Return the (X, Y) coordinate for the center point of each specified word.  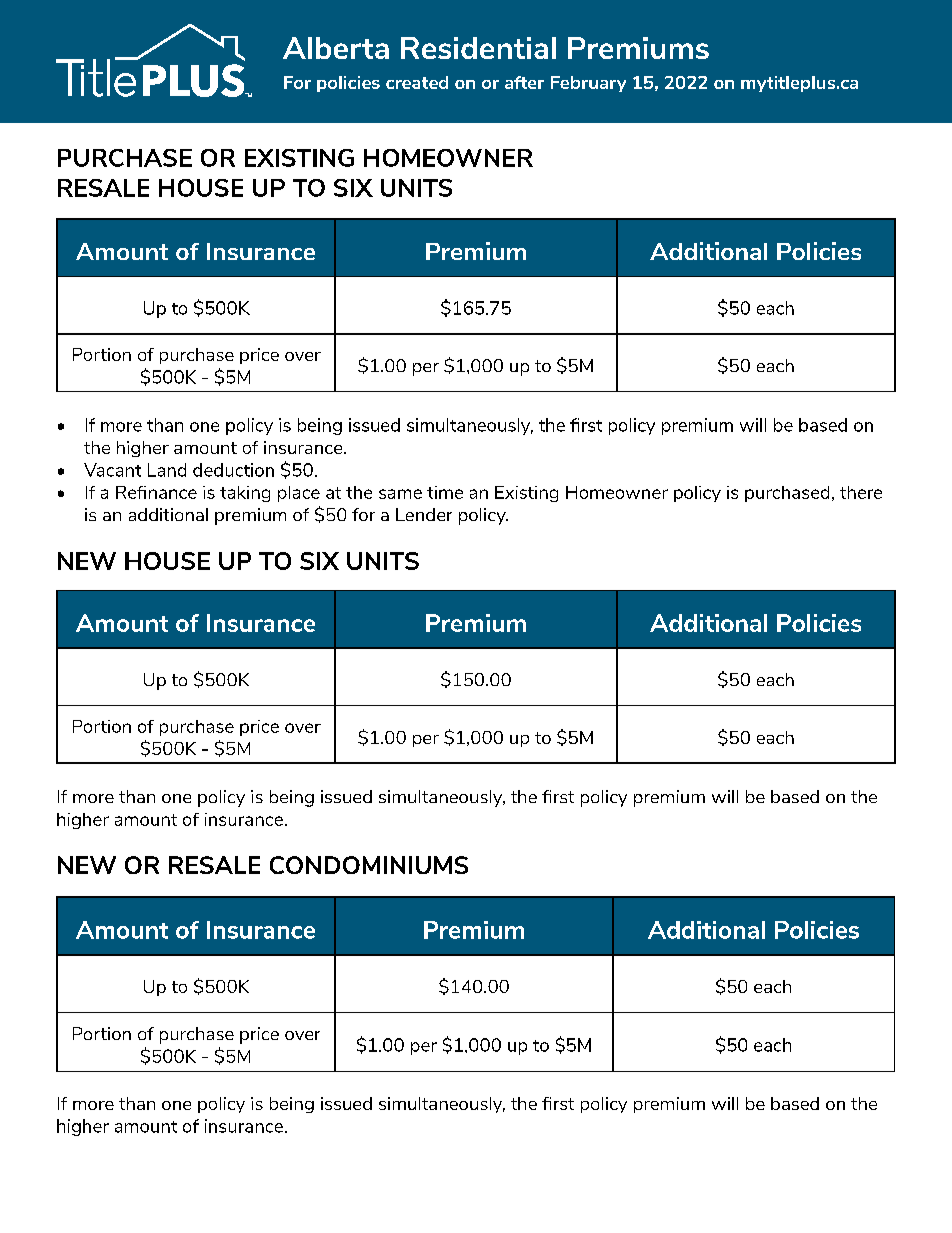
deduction (233, 470)
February (588, 84)
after (524, 82)
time (445, 492)
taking (245, 494)
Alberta (336, 48)
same (400, 494)
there (861, 492)
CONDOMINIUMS (369, 865)
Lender (424, 514)
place (299, 494)
